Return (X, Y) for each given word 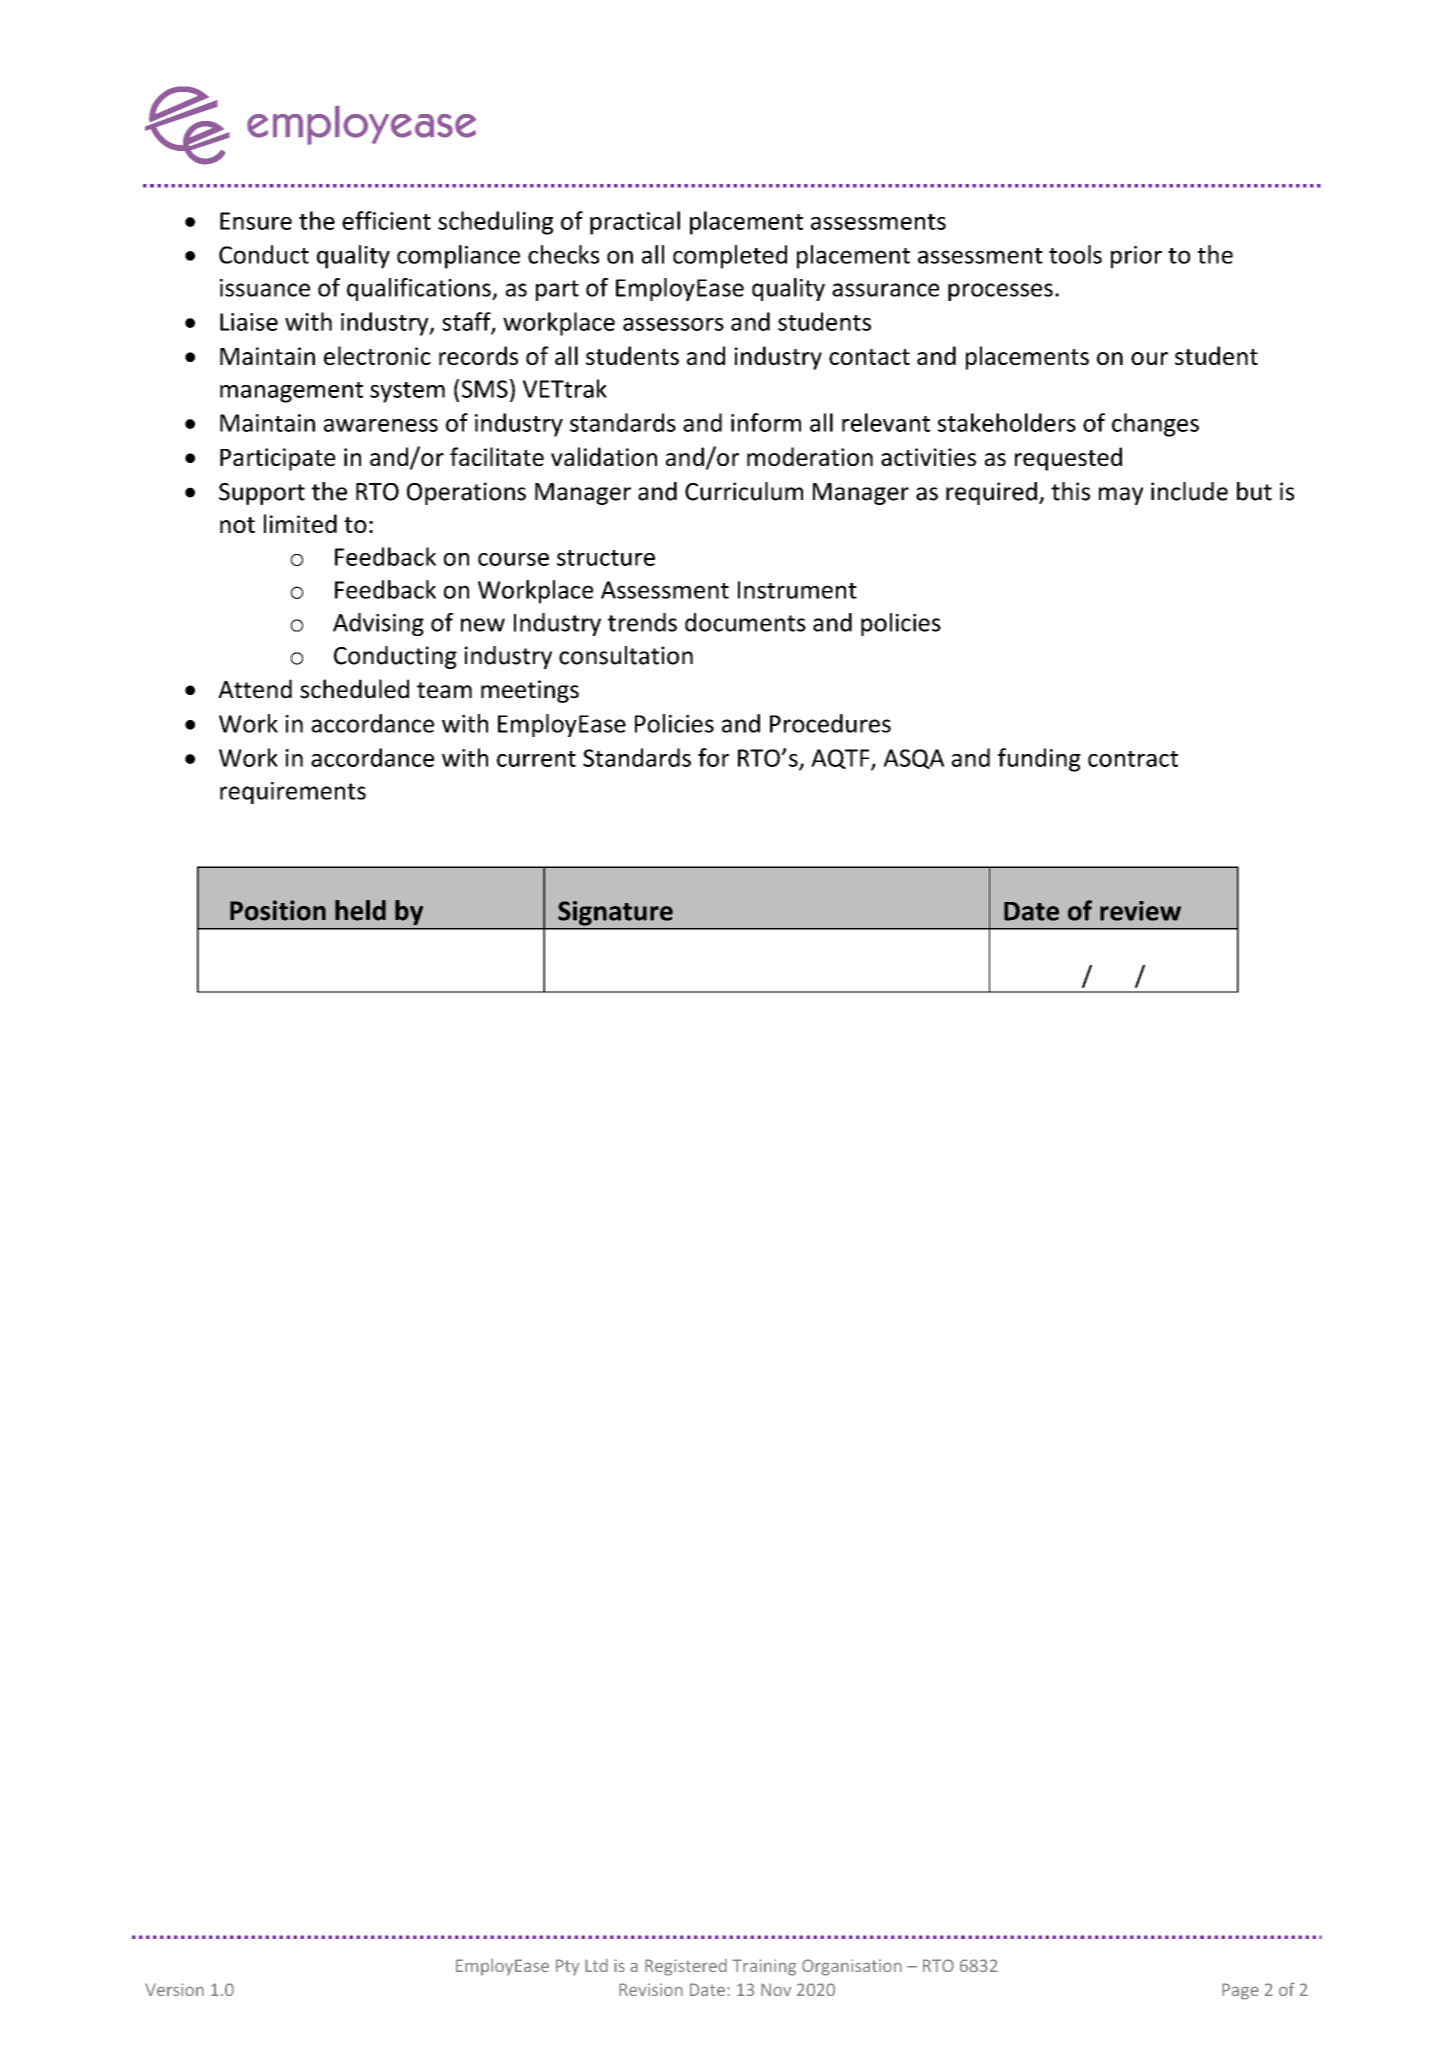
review (1140, 911)
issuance (265, 288)
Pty (568, 1967)
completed (730, 257)
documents (745, 622)
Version (174, 1989)
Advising (378, 624)
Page (1240, 1991)
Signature (615, 913)
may (1121, 496)
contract (1133, 759)
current (536, 759)
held (360, 910)
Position (278, 910)
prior (1136, 257)
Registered (686, 1967)
